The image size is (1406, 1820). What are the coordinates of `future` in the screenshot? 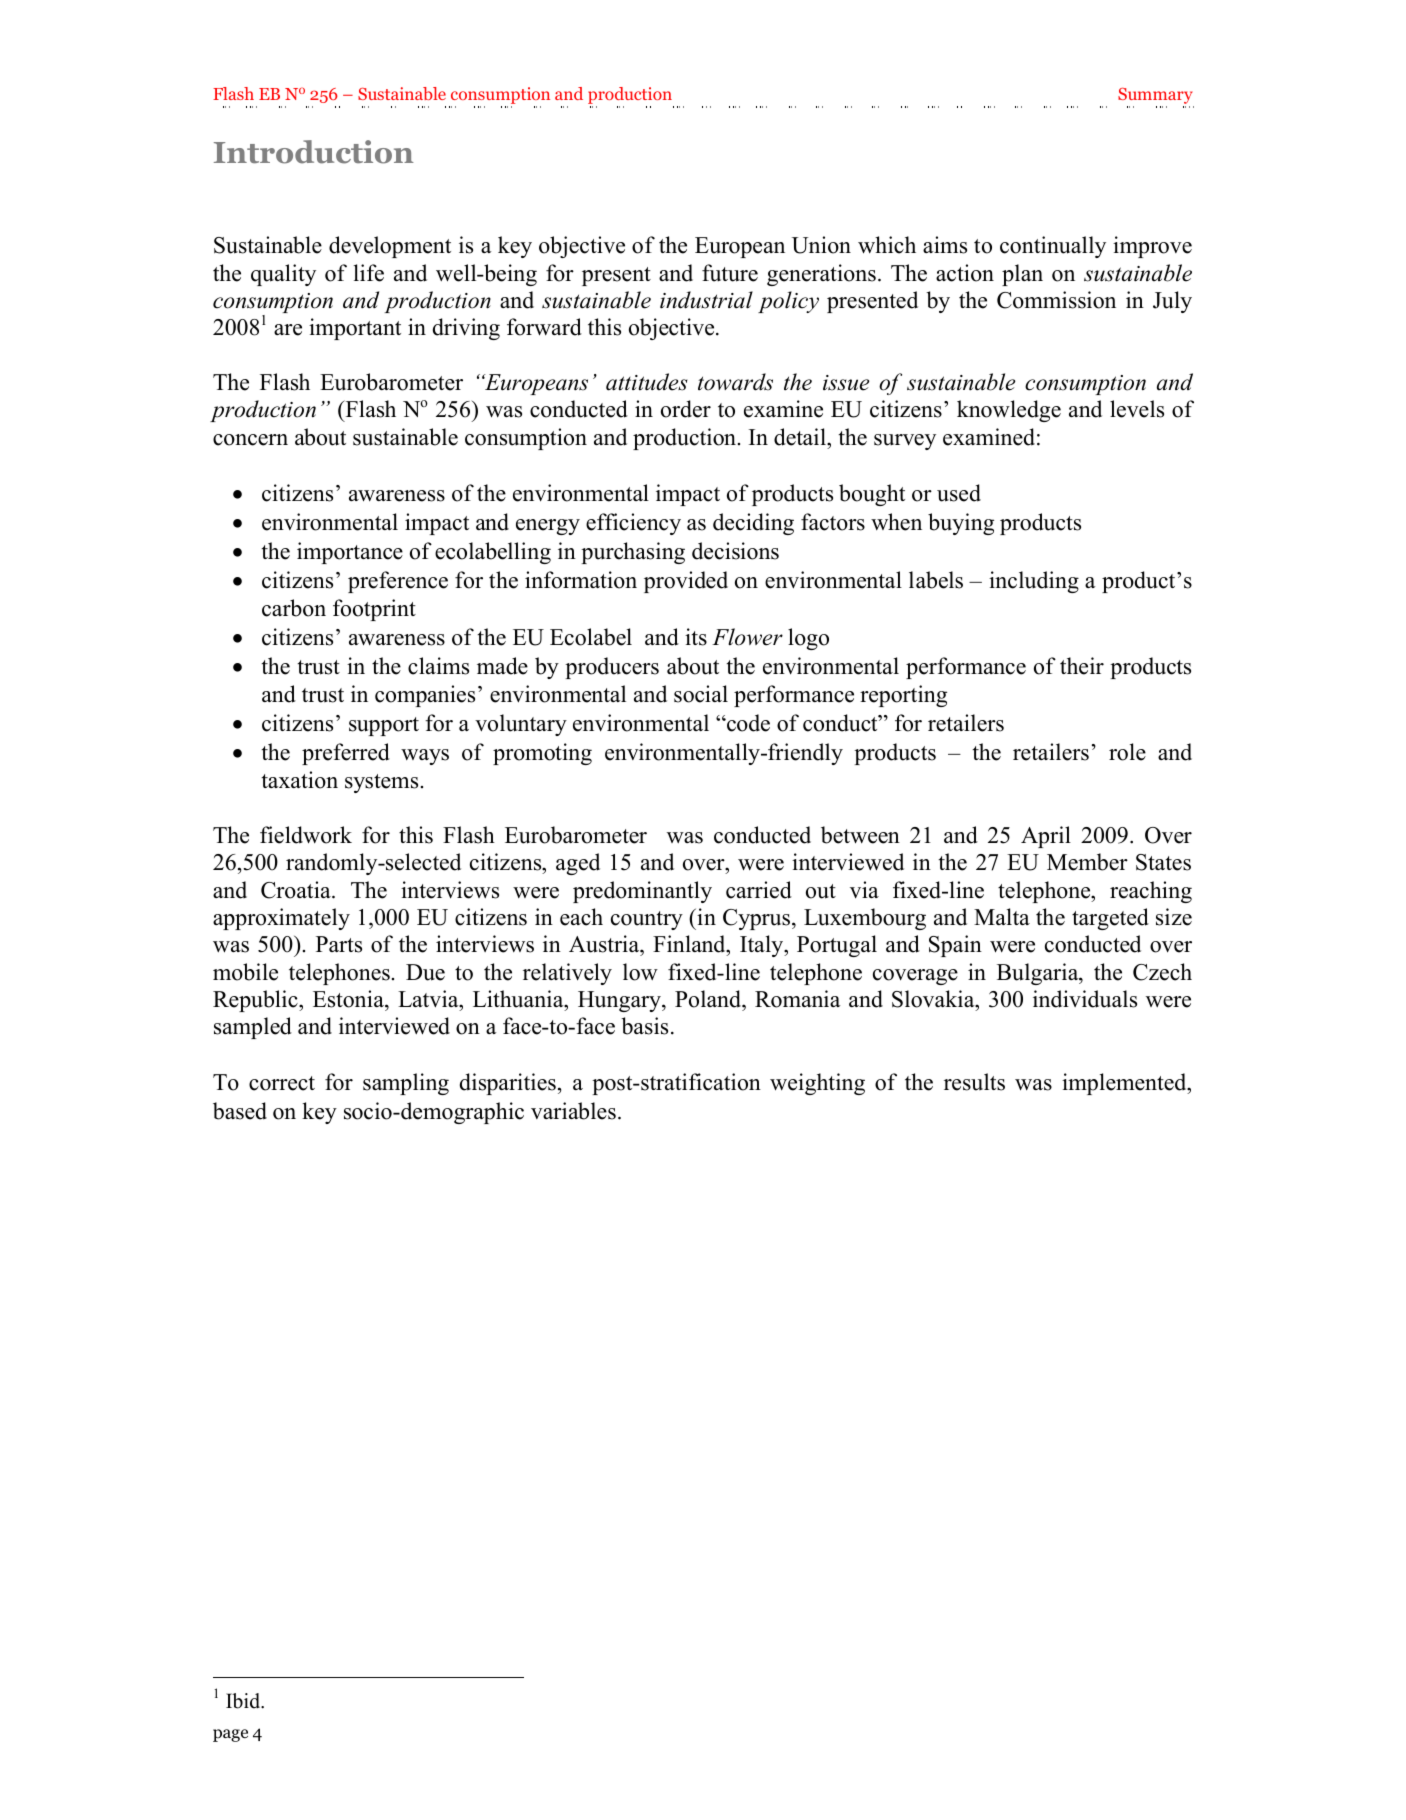 It's located at (730, 273).
